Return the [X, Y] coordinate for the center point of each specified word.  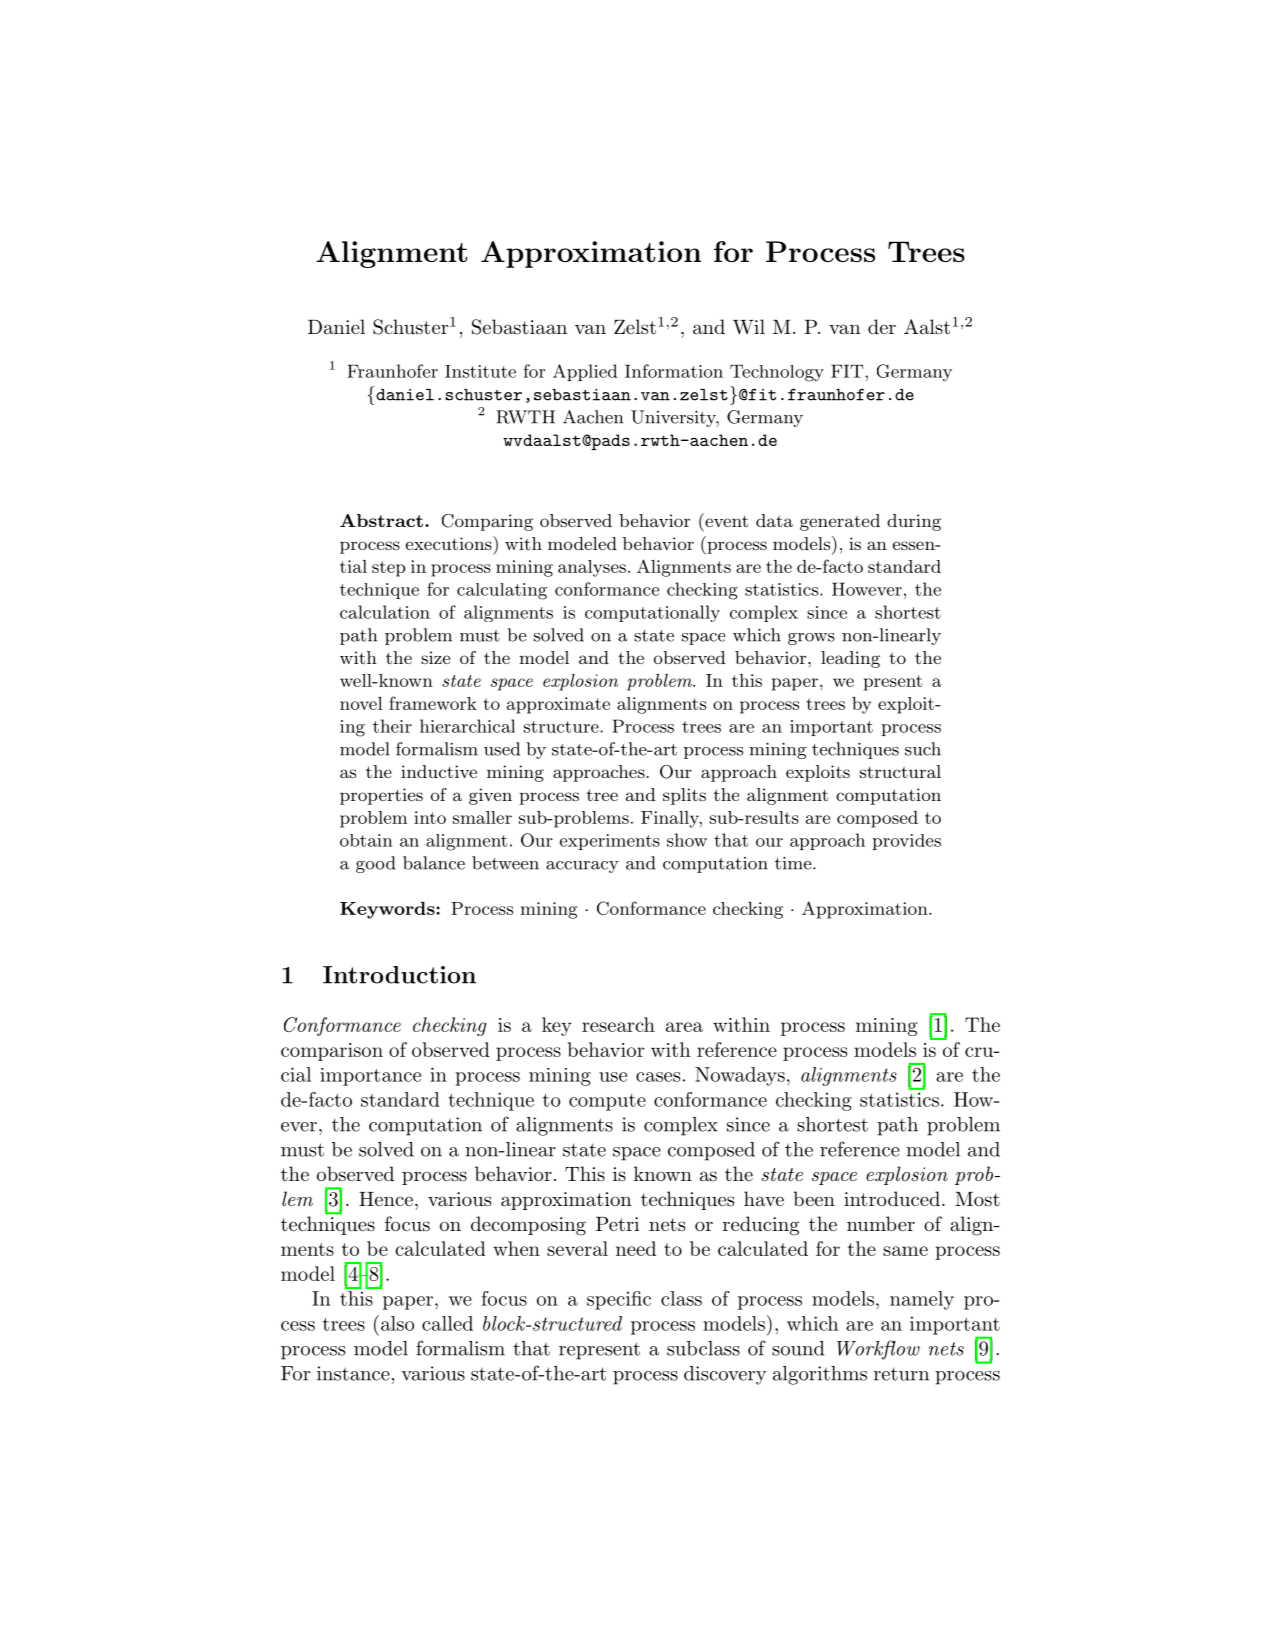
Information [674, 371]
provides [906, 842]
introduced [892, 1198]
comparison [332, 1052]
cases [658, 1077]
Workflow [878, 1350]
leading [850, 659]
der [882, 326]
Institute [480, 371]
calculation [385, 612]
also [396, 1323]
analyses [592, 568]
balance [434, 863]
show [687, 840]
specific [619, 1300]
